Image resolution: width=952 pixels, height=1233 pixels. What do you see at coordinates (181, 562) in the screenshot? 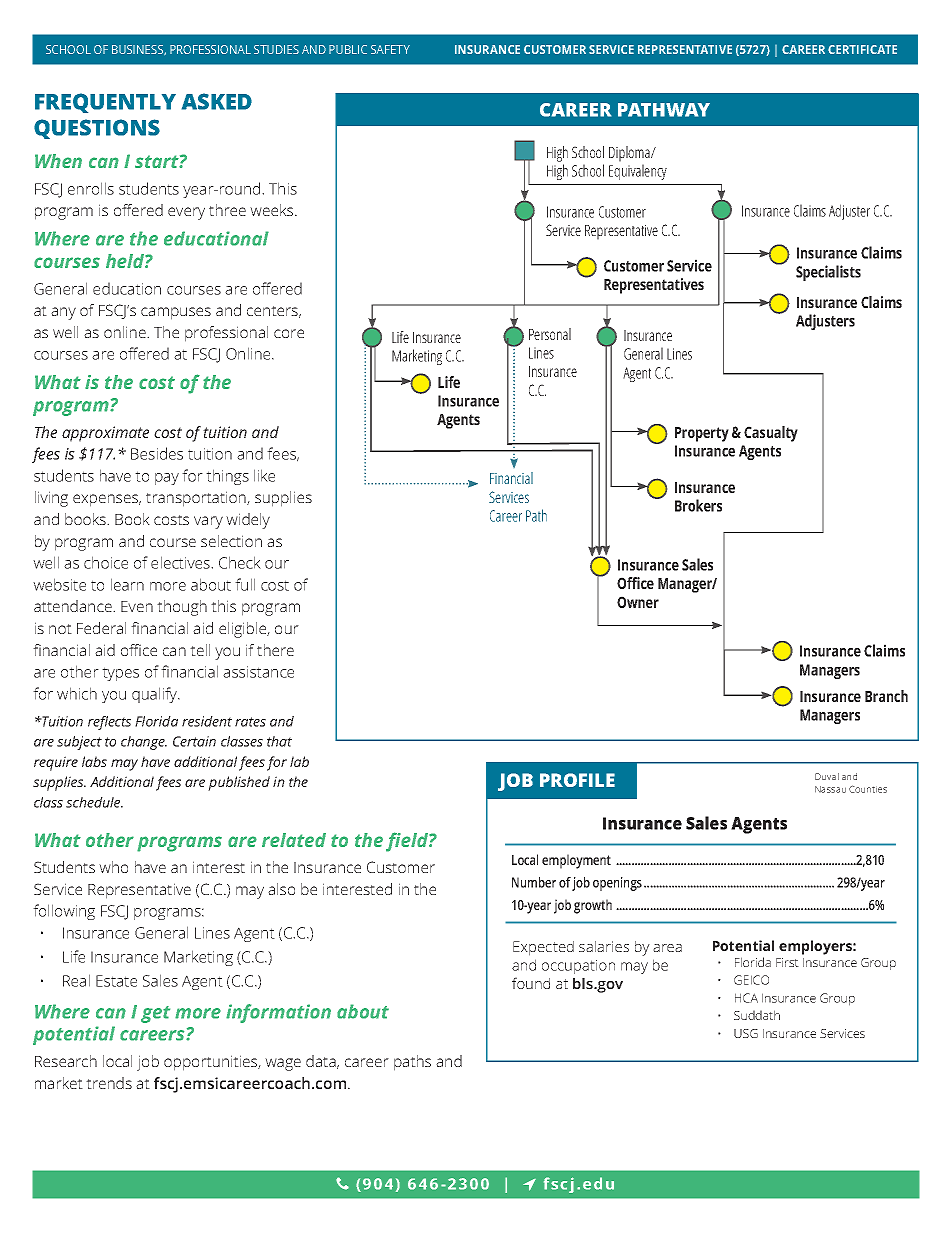
I see `electives` at bounding box center [181, 562].
